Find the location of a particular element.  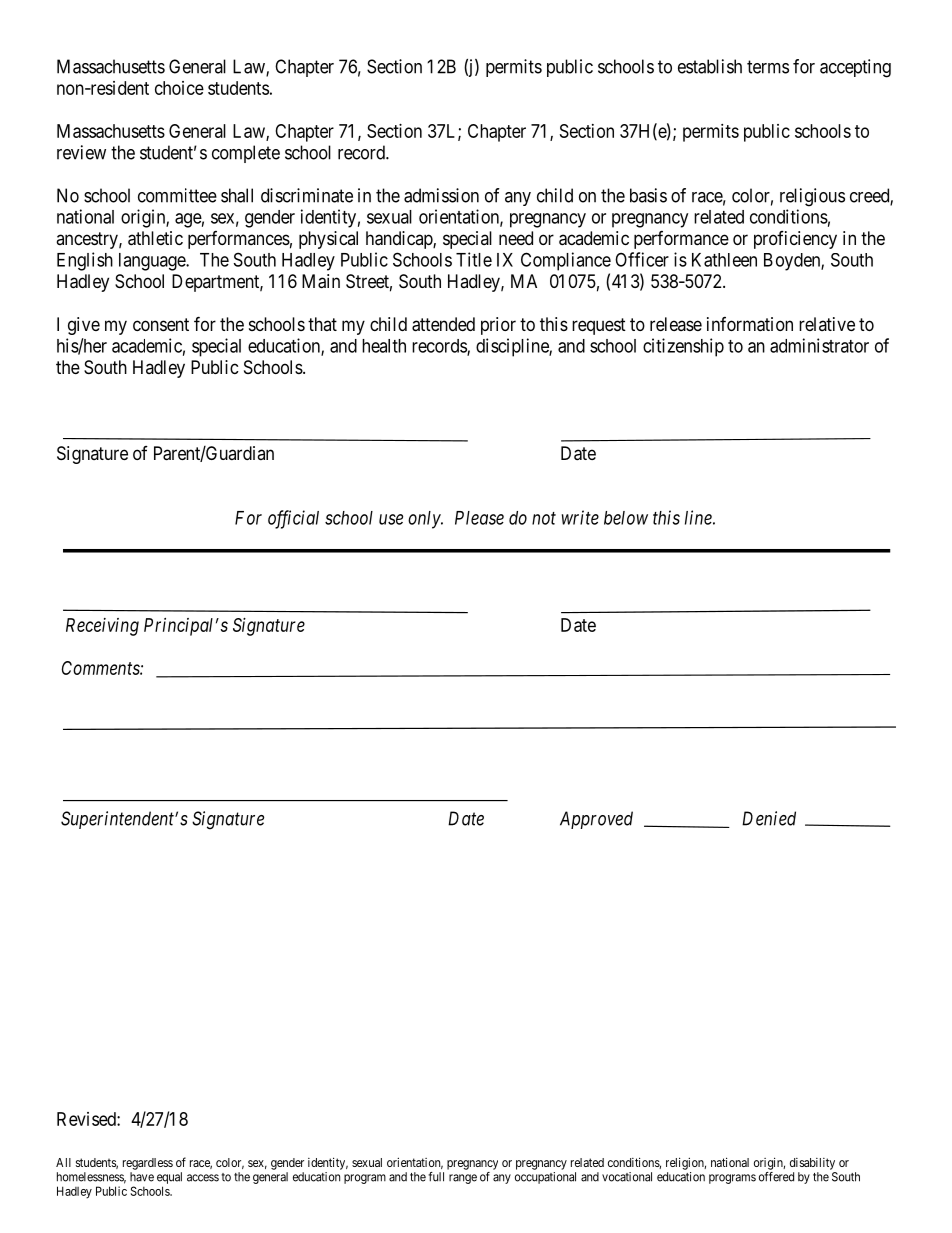

administrator is located at coordinates (819, 345).
